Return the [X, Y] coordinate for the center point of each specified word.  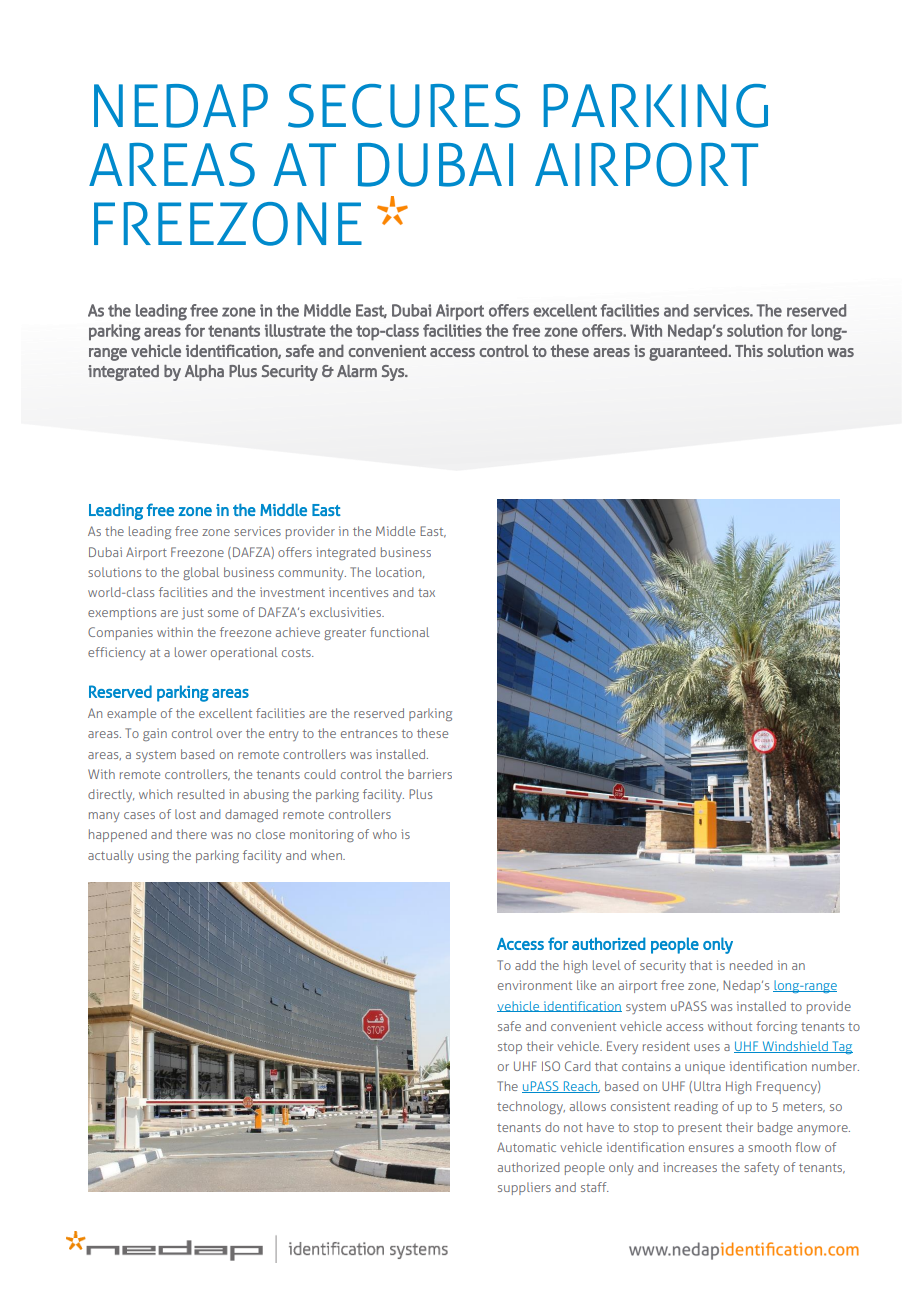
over [229, 734]
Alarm [357, 371]
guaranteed [689, 352]
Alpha [204, 373]
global [201, 573]
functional [399, 632]
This [749, 350]
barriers [430, 774]
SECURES [404, 106]
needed [751, 965]
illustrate [295, 330]
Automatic [526, 1147]
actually [111, 856]
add [525, 965]
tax [426, 593]
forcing [776, 1027]
